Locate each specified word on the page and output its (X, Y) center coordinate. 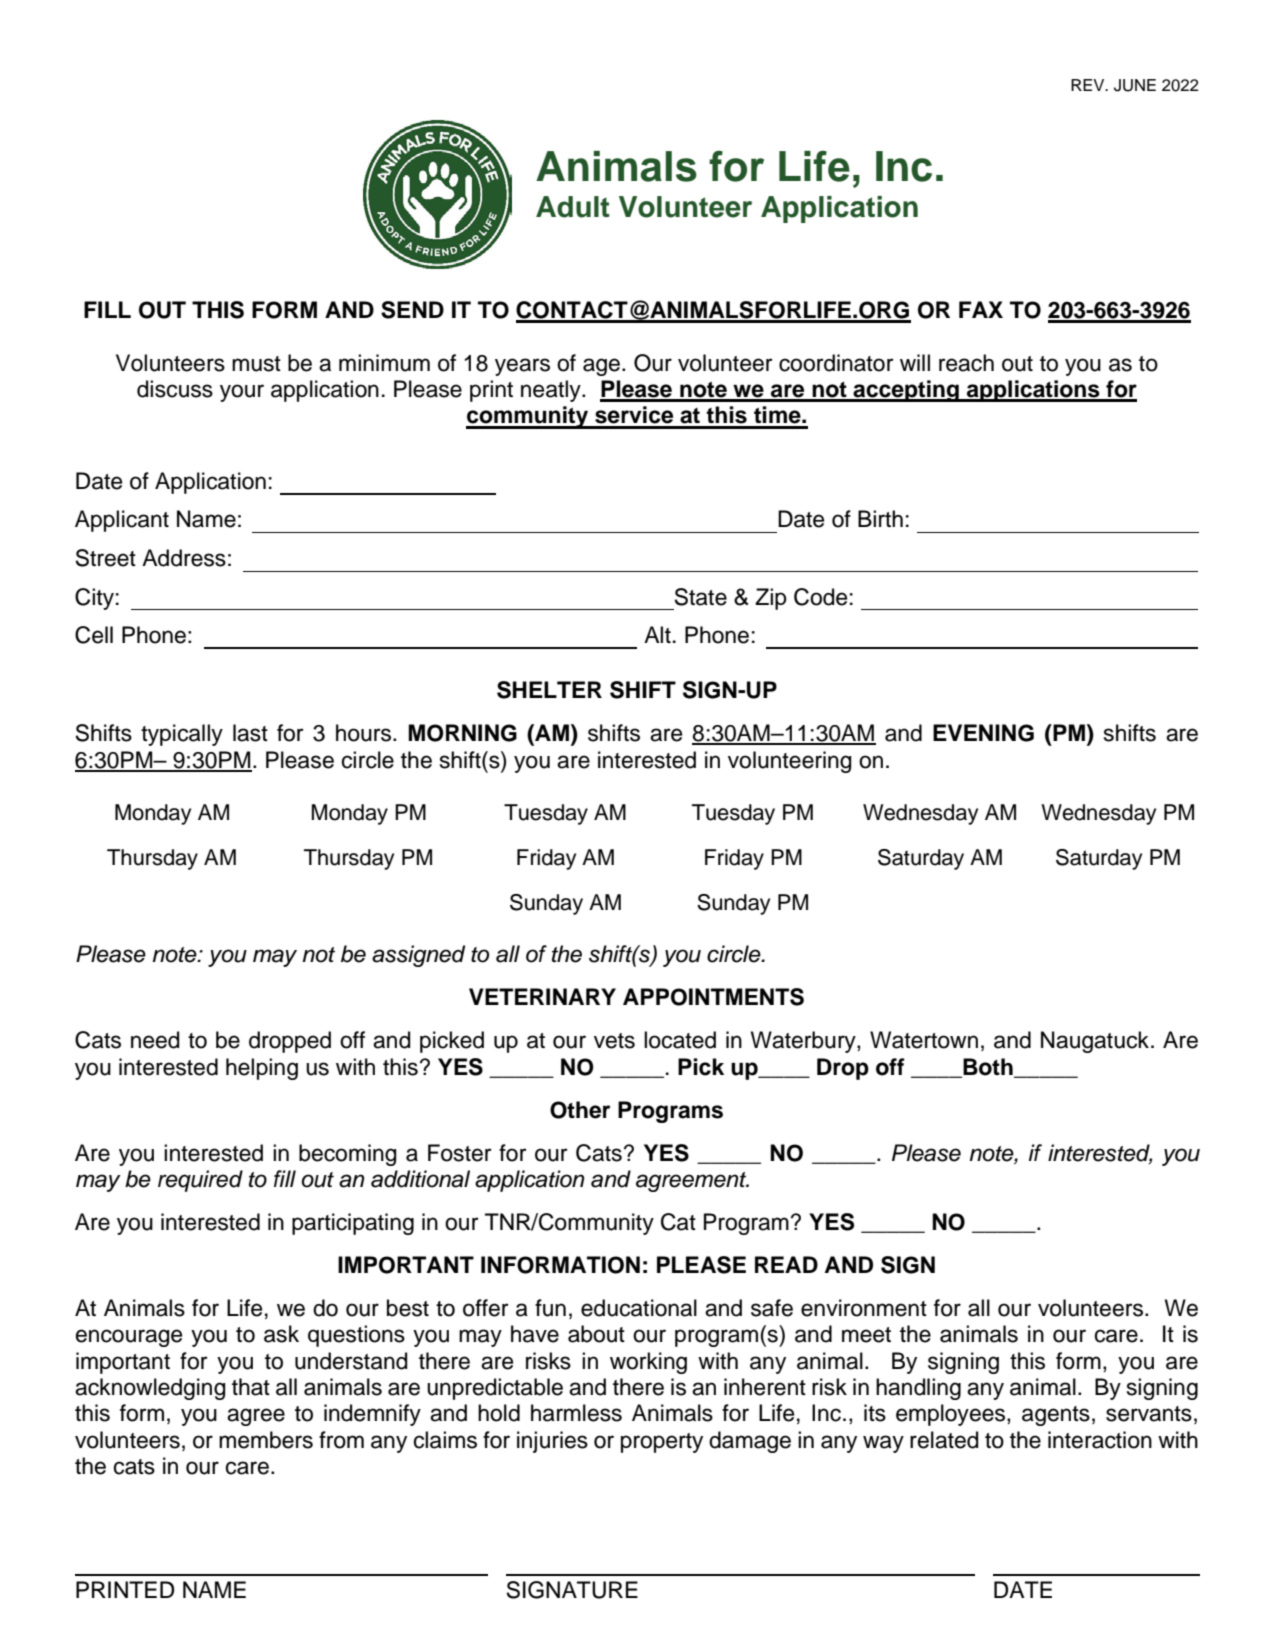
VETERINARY (542, 996)
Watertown (924, 1040)
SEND (412, 310)
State (700, 597)
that (251, 1387)
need (155, 1040)
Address (184, 558)
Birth (880, 518)
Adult (573, 207)
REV (1089, 85)
